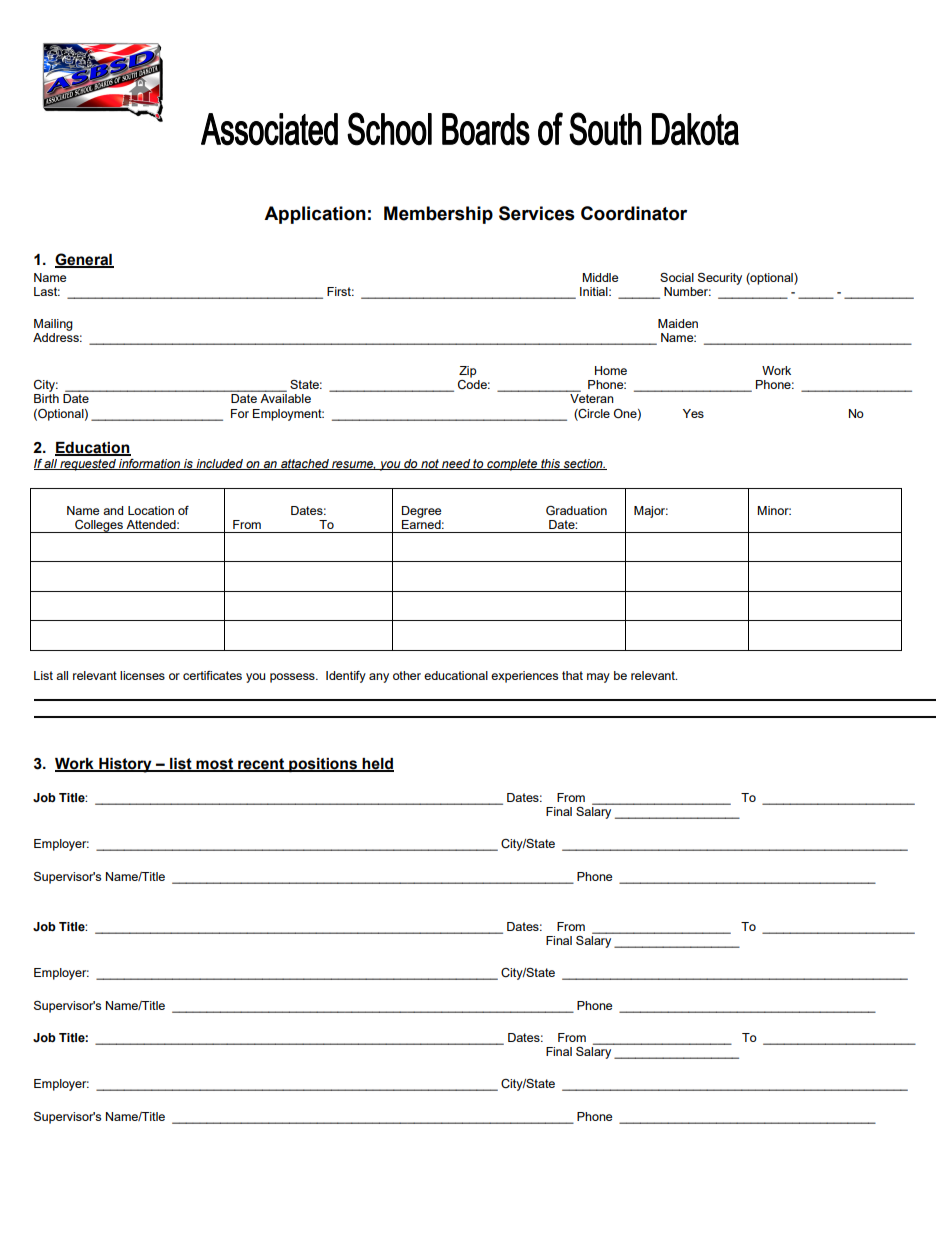 The image size is (952, 1233). What do you see at coordinates (84, 260) in the document?
I see `General` at bounding box center [84, 260].
